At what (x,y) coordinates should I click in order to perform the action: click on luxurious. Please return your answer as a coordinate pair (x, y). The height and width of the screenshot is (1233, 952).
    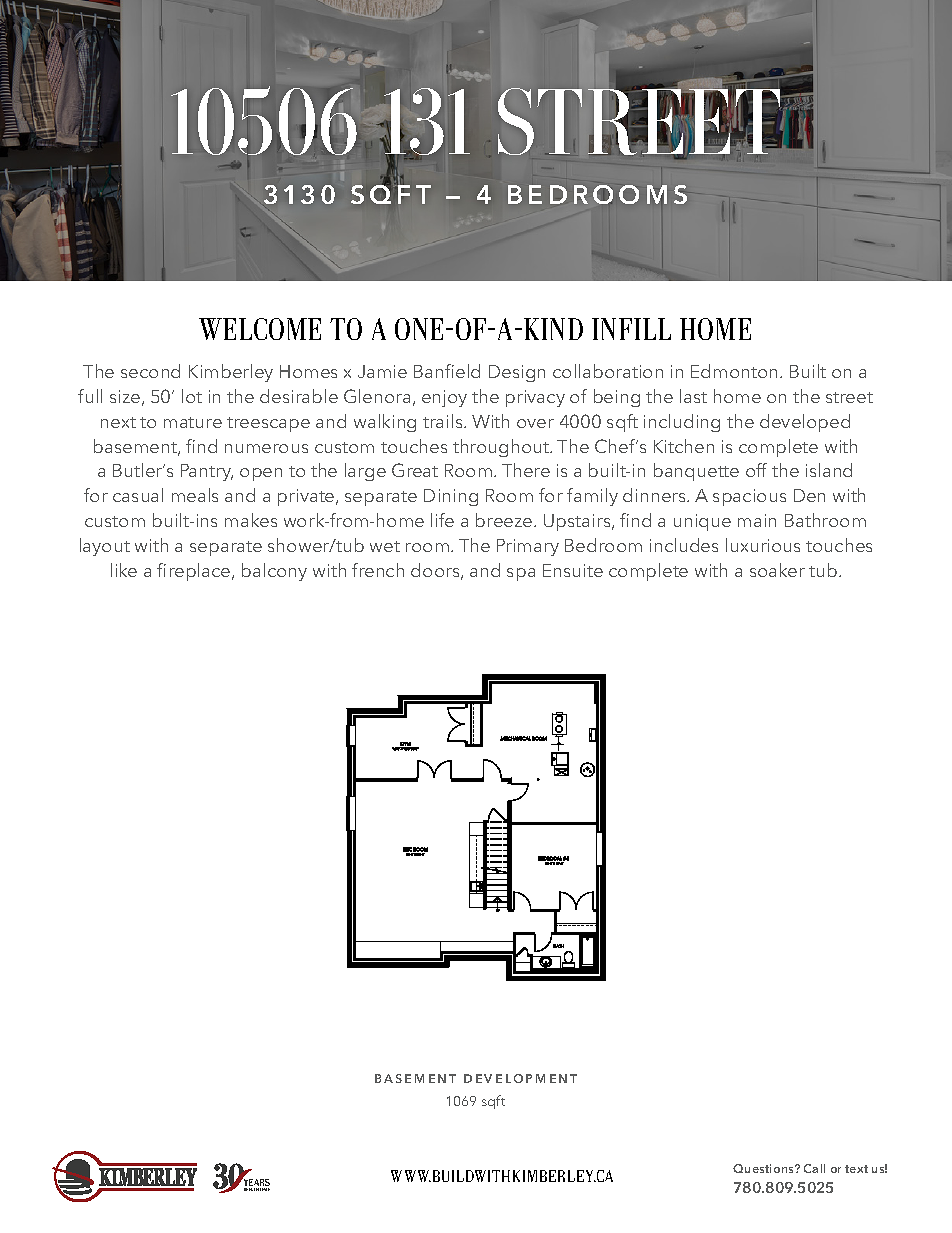
    Looking at the image, I should click on (763, 545).
